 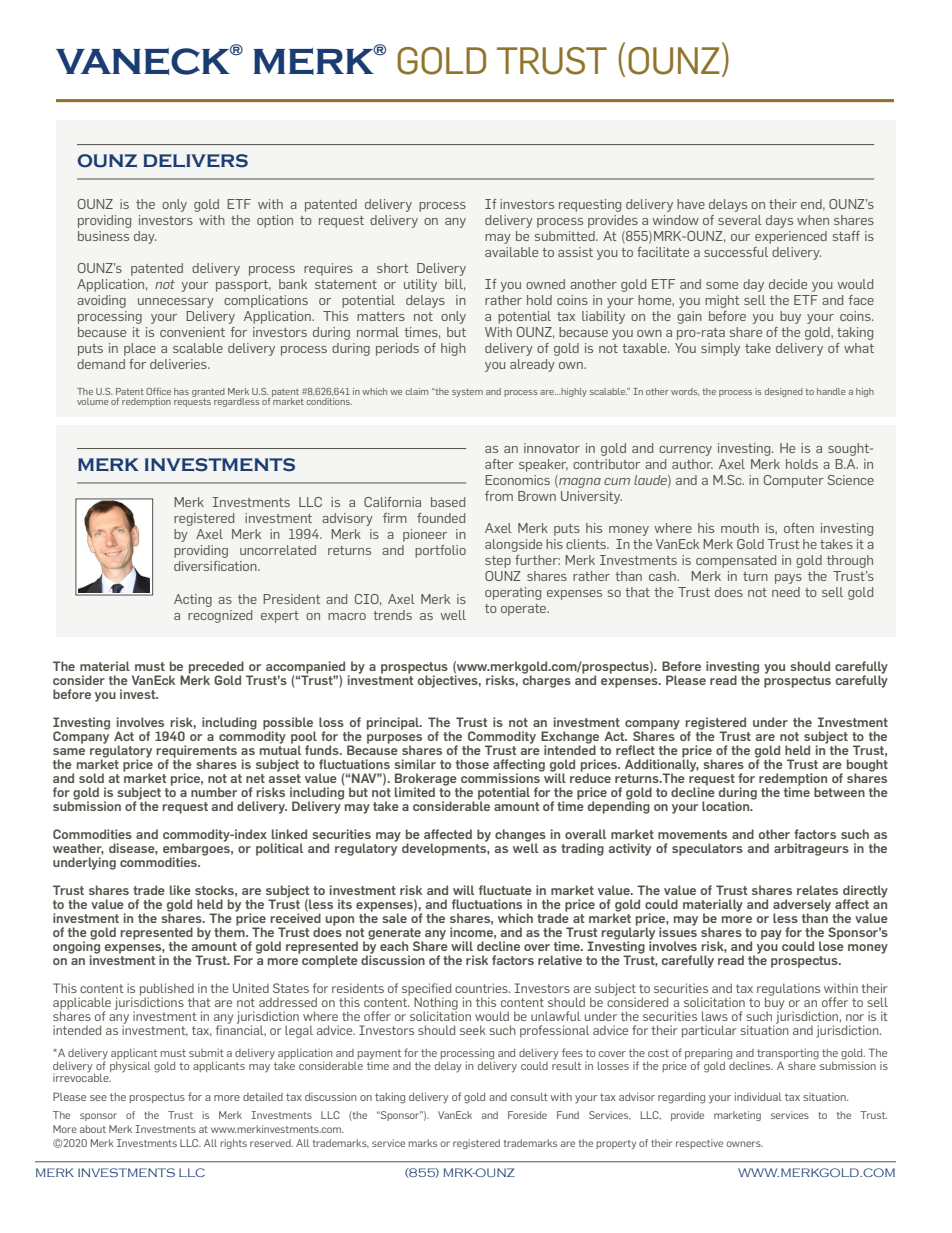 What do you see at coordinates (93, 1129) in the image?
I see `about` at bounding box center [93, 1129].
